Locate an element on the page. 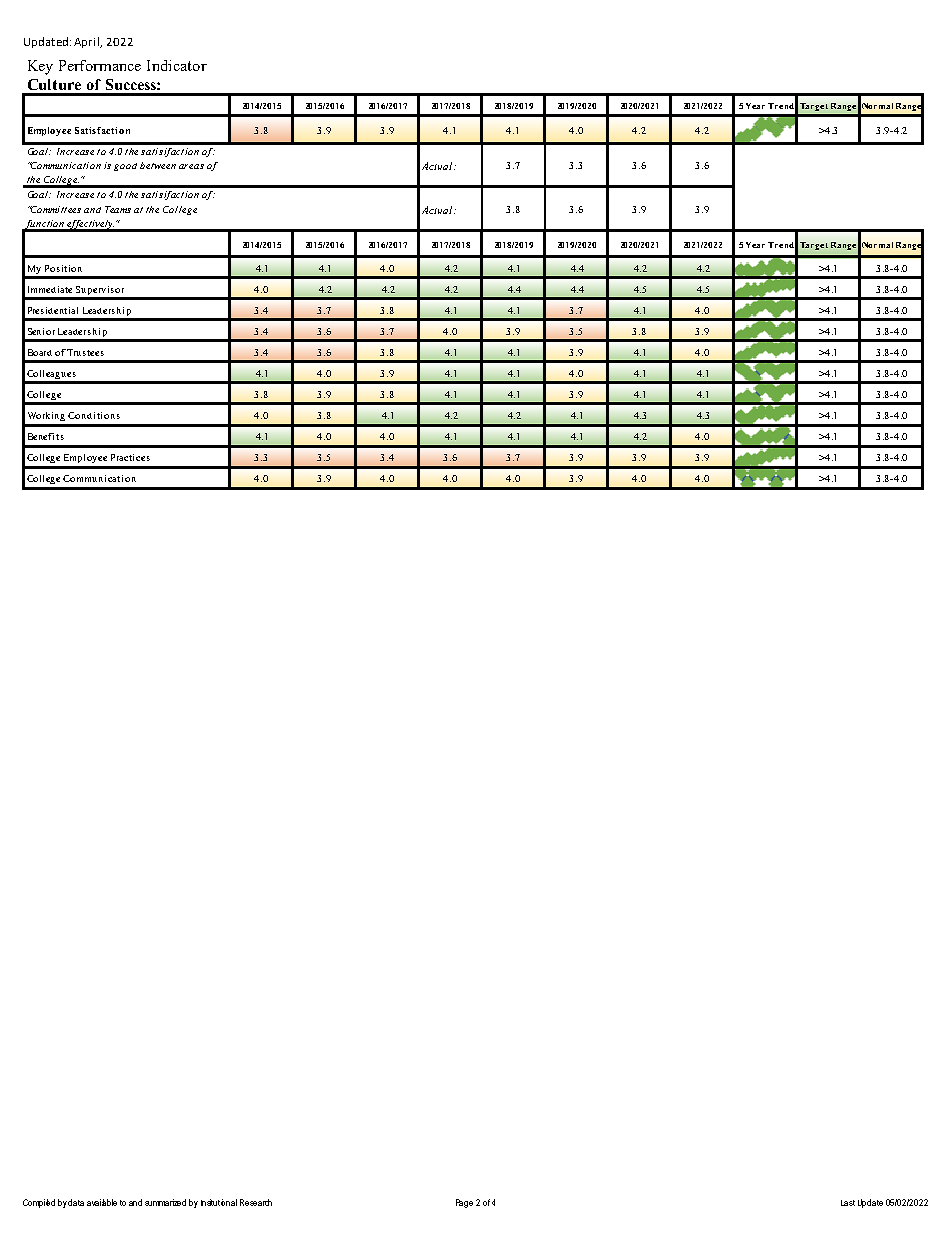 The width and height of the page is (952, 1233). Conditions is located at coordinates (94, 415).
